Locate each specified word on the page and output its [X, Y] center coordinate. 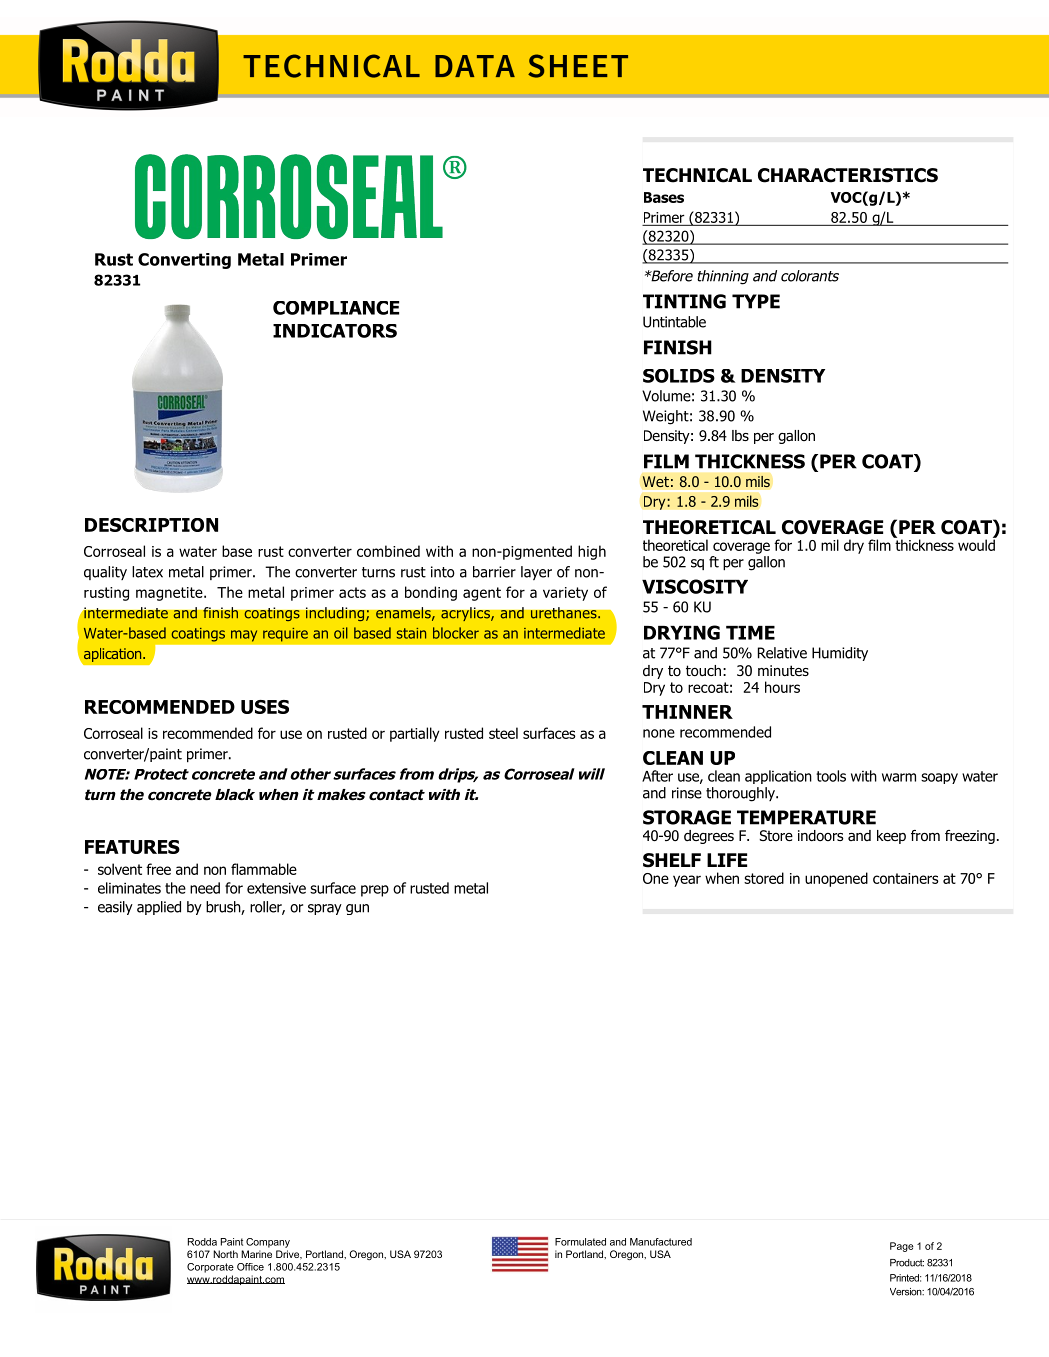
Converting [184, 261]
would [977, 544]
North [225, 1254]
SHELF [672, 860]
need [205, 888]
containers [906, 878]
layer [536, 573]
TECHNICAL [697, 175]
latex [147, 572]
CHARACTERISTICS [848, 175]
